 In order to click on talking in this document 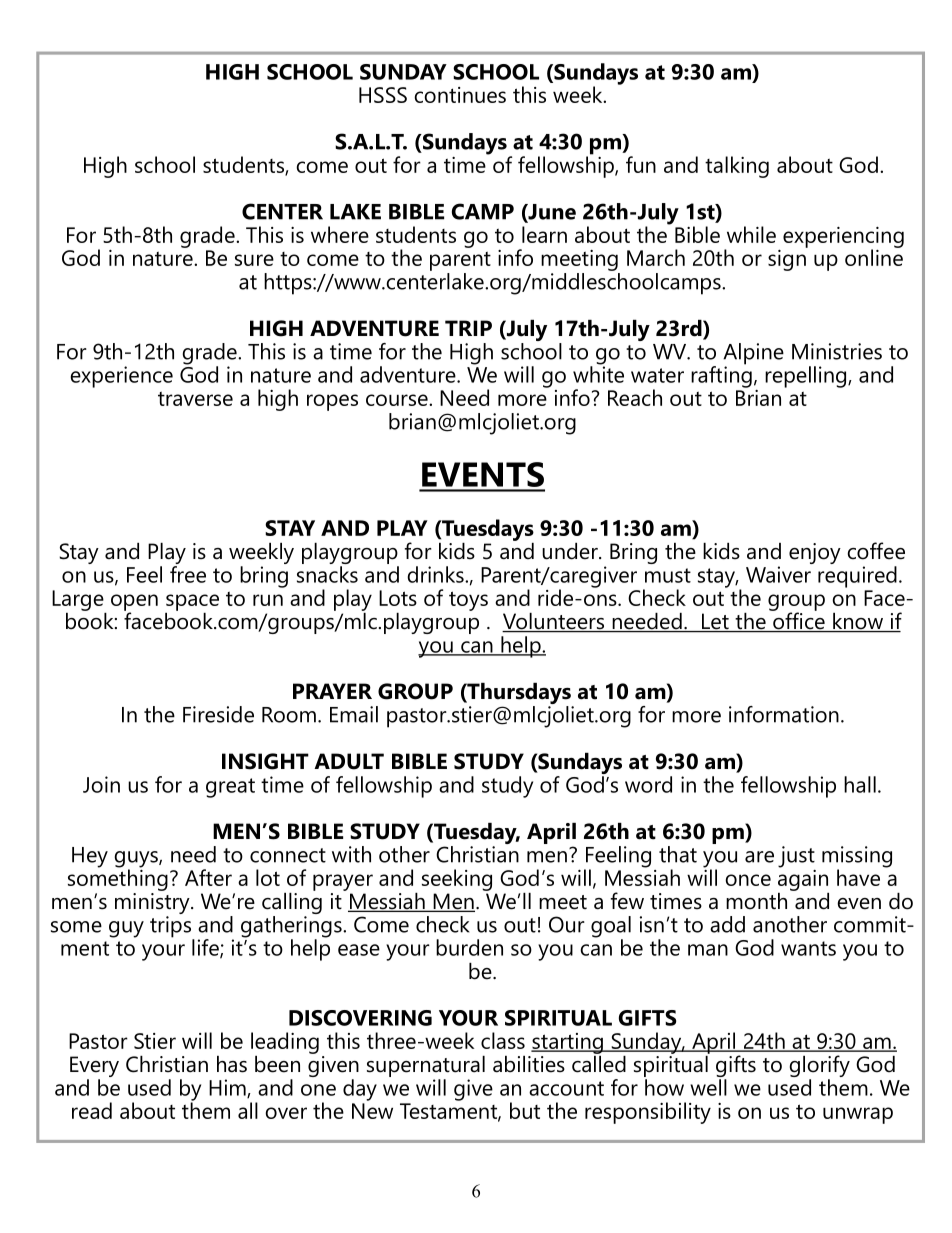, I will do `click(737, 167)`.
